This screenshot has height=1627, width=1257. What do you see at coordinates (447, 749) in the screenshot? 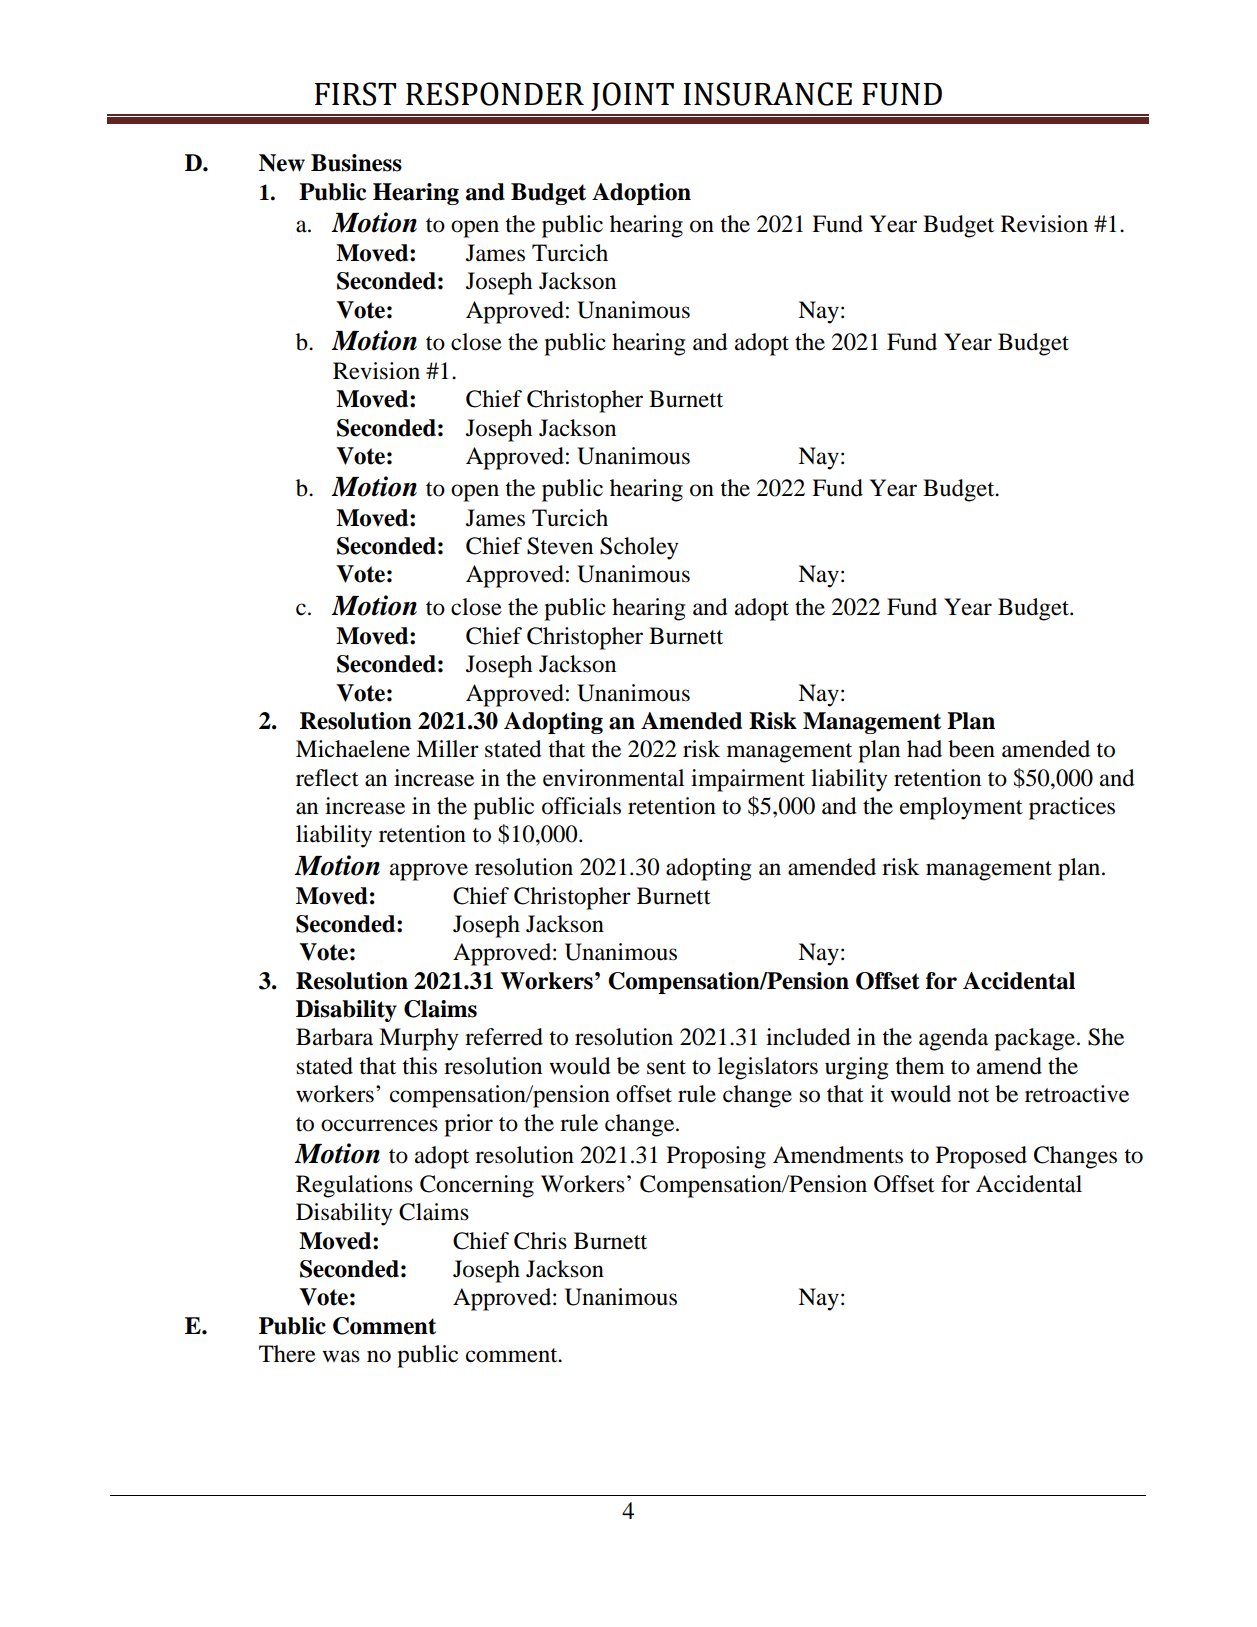
I see `Miller` at bounding box center [447, 749].
